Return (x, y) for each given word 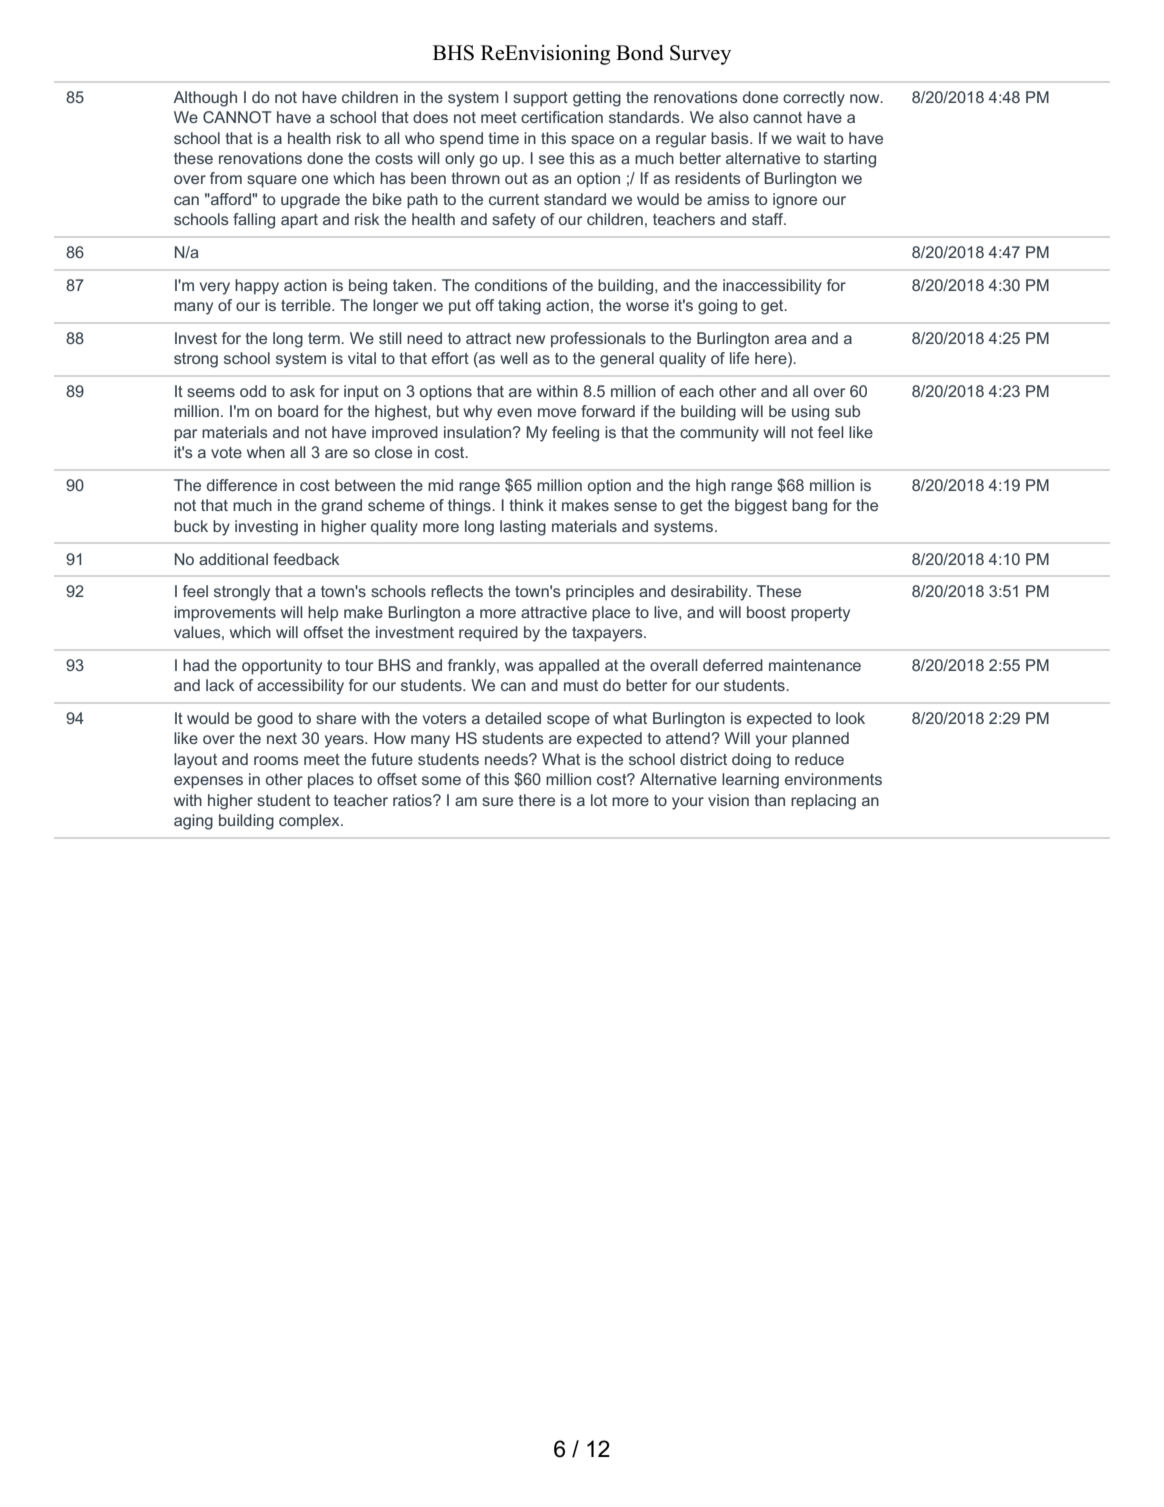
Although (205, 99)
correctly (814, 99)
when (266, 452)
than (769, 800)
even (514, 412)
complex (310, 822)
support (540, 99)
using (810, 413)
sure (497, 801)
